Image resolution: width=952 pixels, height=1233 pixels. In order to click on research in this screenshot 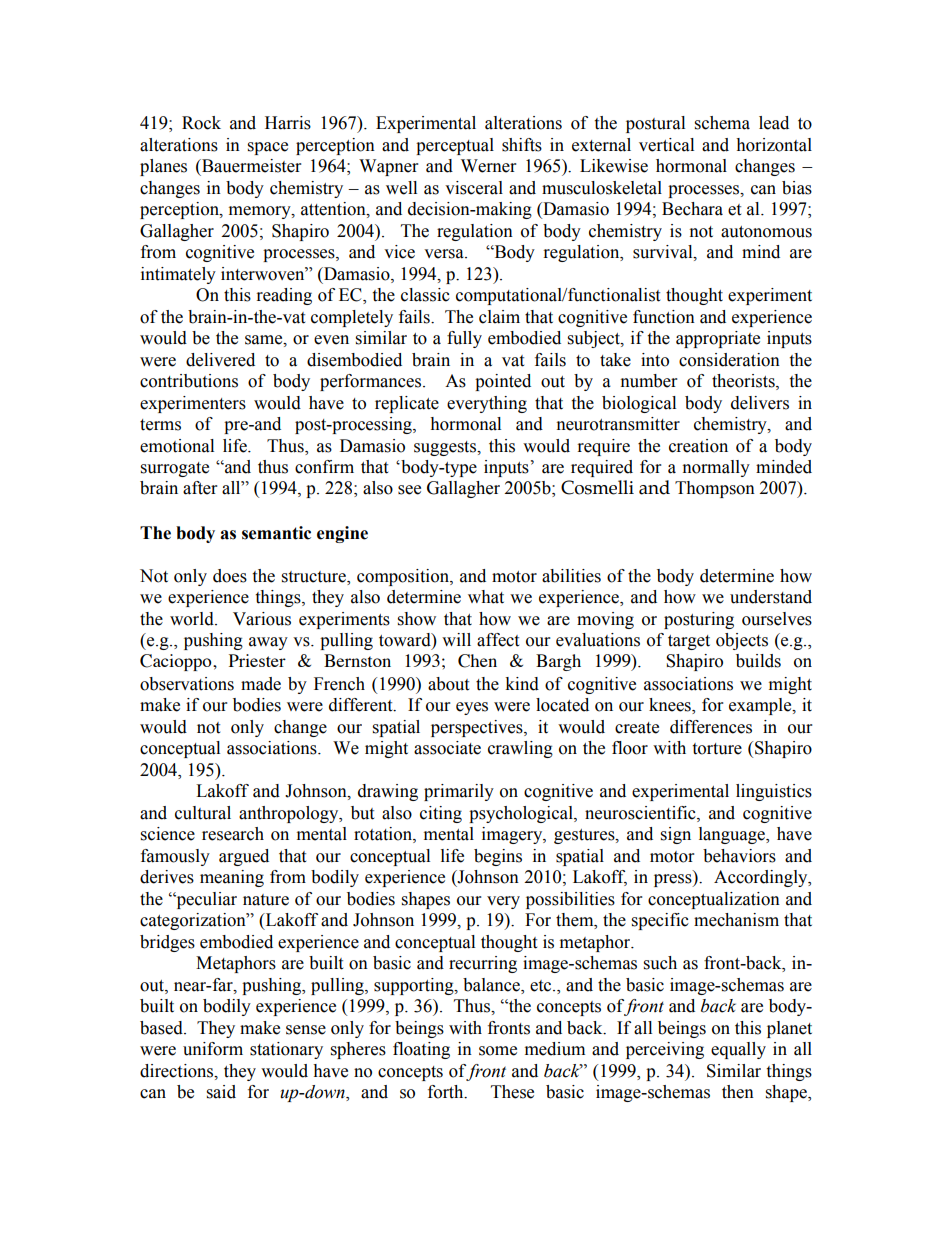, I will do `click(233, 834)`.
